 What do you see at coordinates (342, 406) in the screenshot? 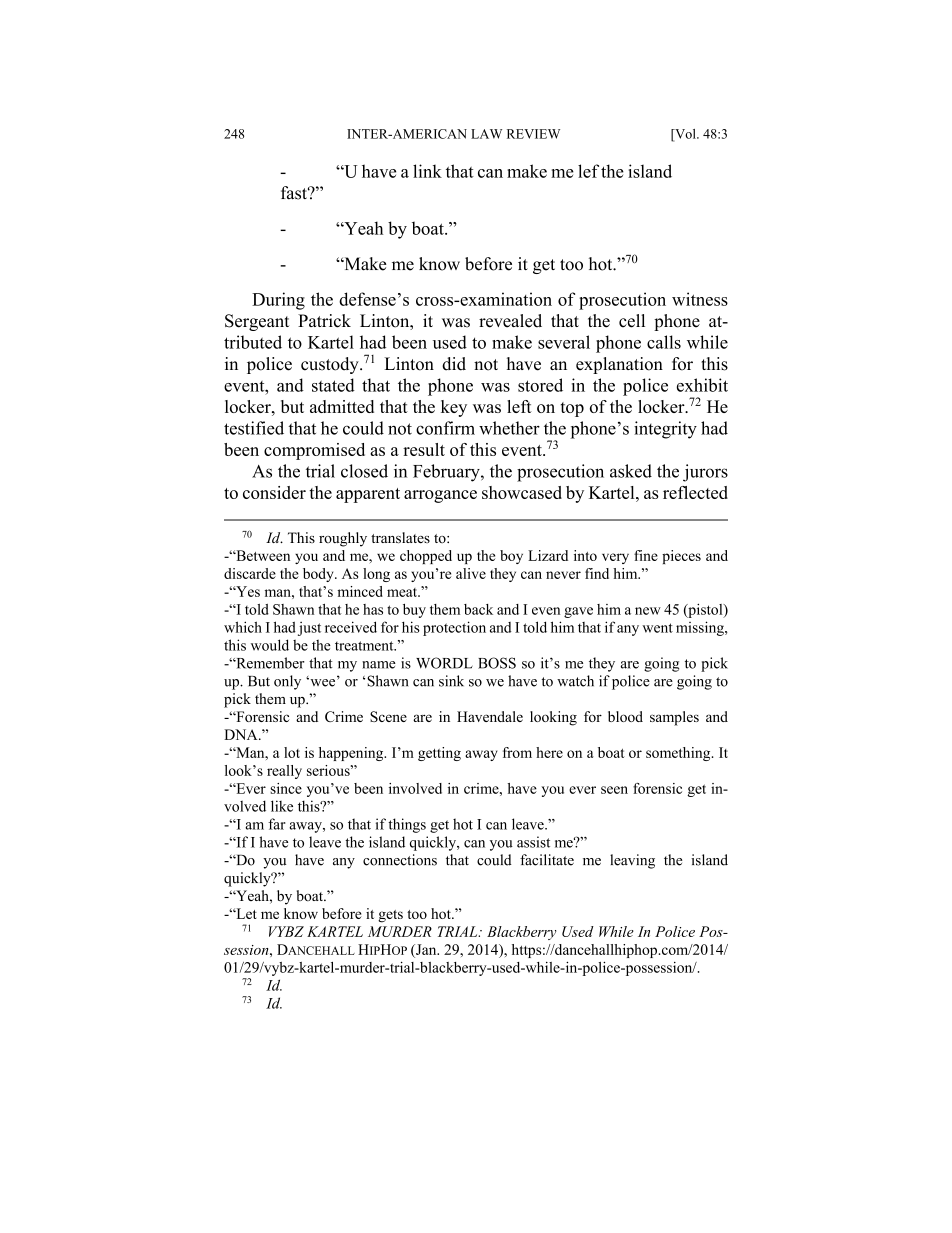
I see `admitted` at bounding box center [342, 406].
